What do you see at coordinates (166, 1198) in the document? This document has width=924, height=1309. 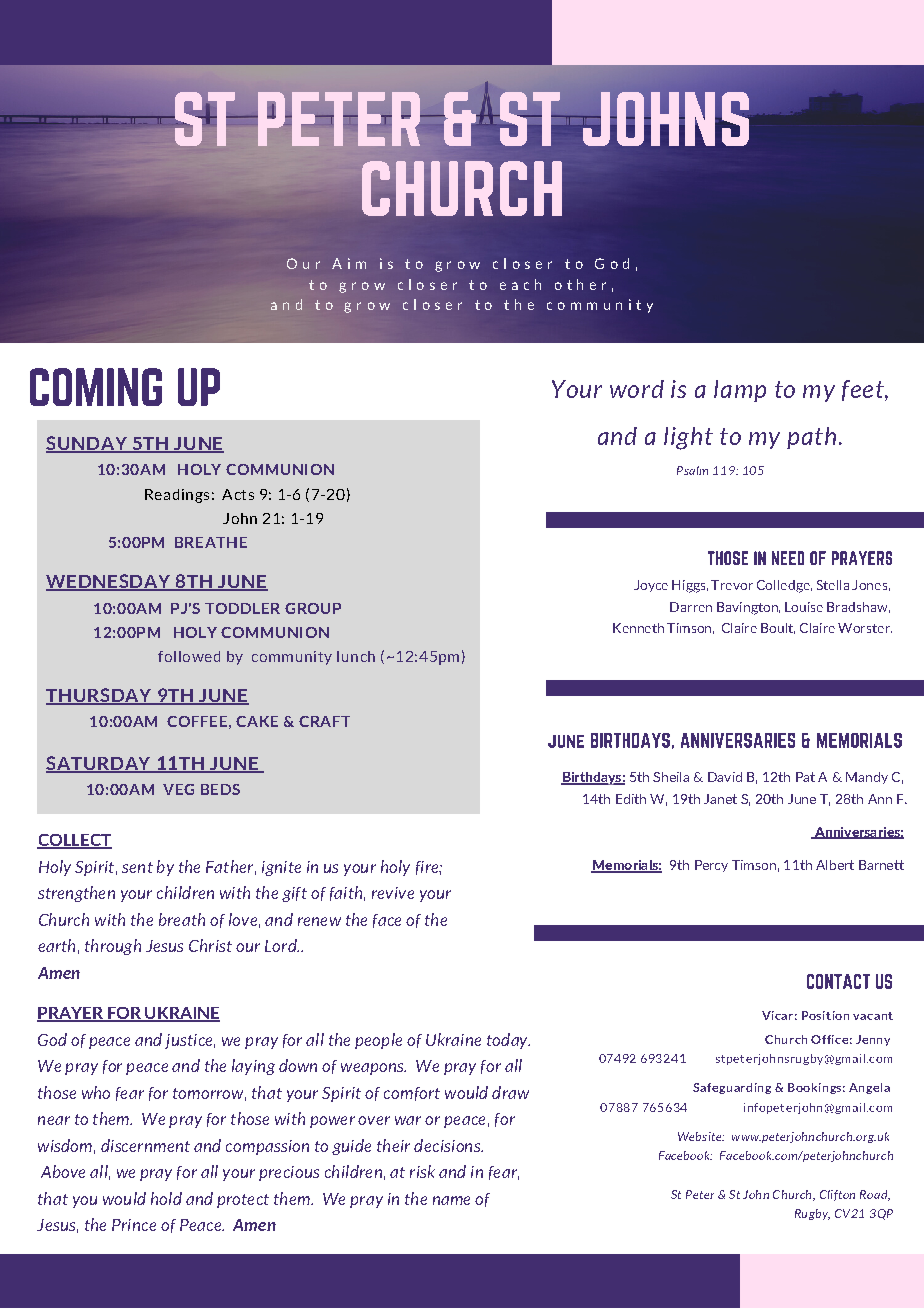 I see `hold` at bounding box center [166, 1198].
